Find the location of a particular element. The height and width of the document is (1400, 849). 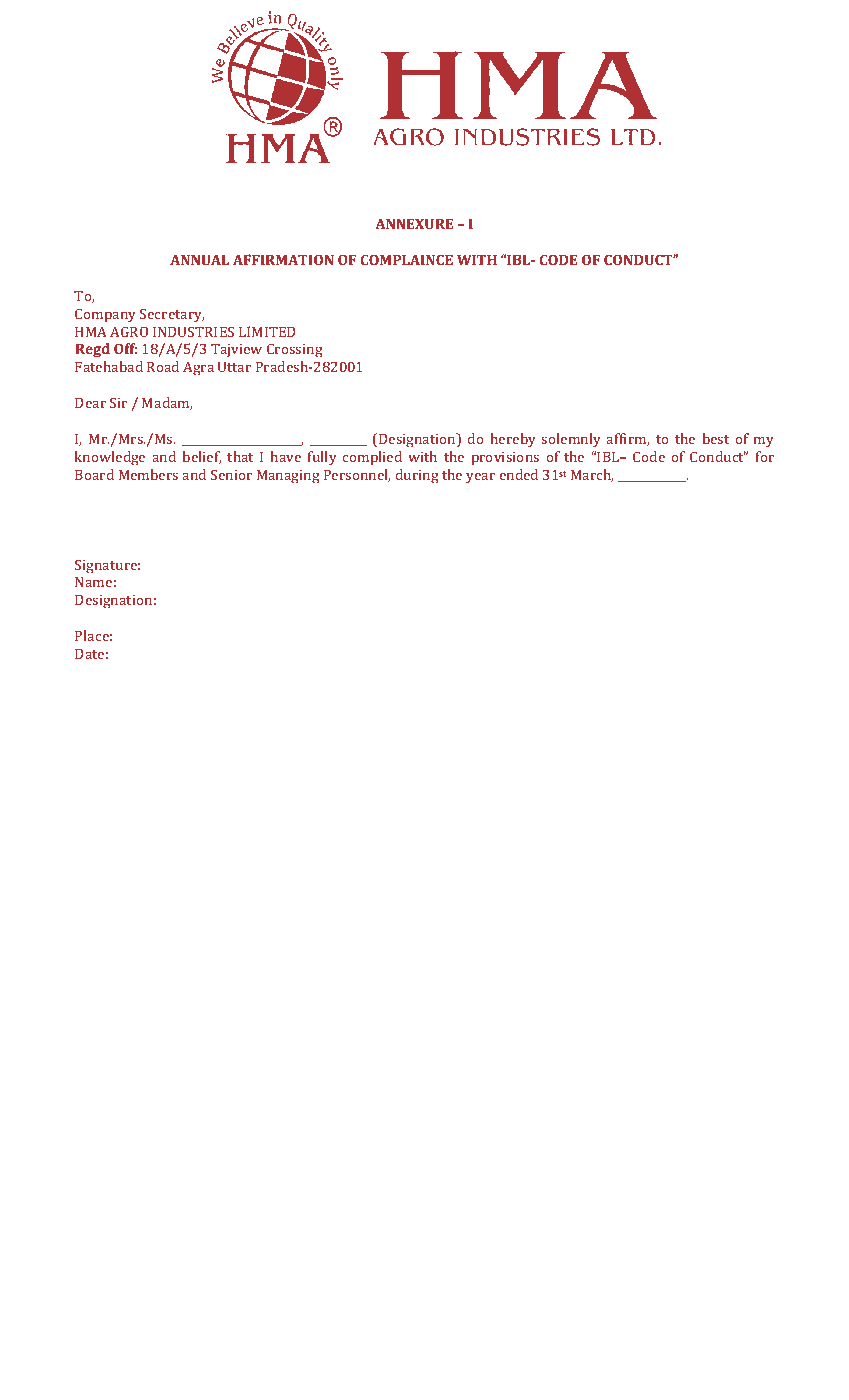

Off is located at coordinates (125, 348).
